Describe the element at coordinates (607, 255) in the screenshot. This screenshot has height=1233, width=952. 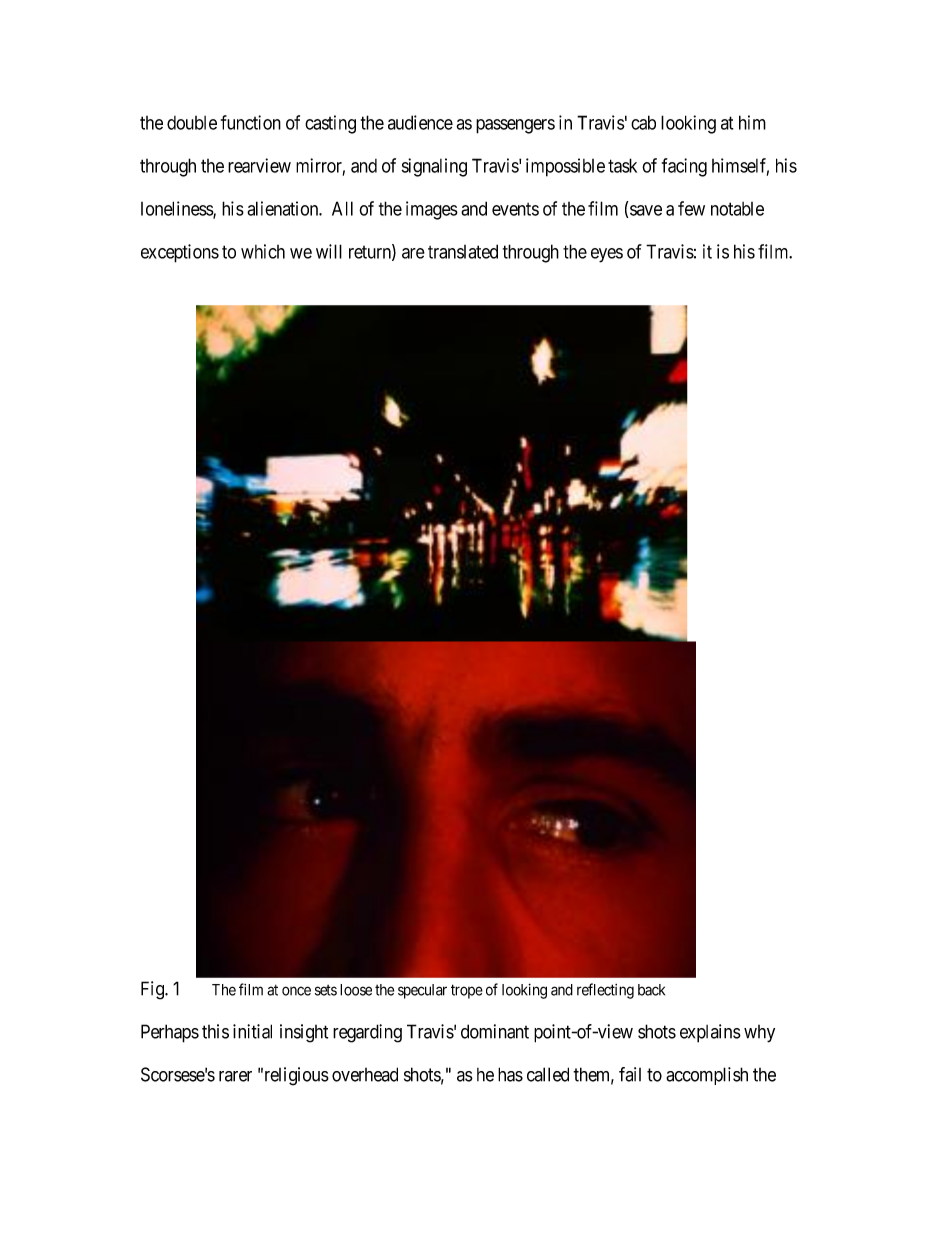
I see `eyes` at that location.
